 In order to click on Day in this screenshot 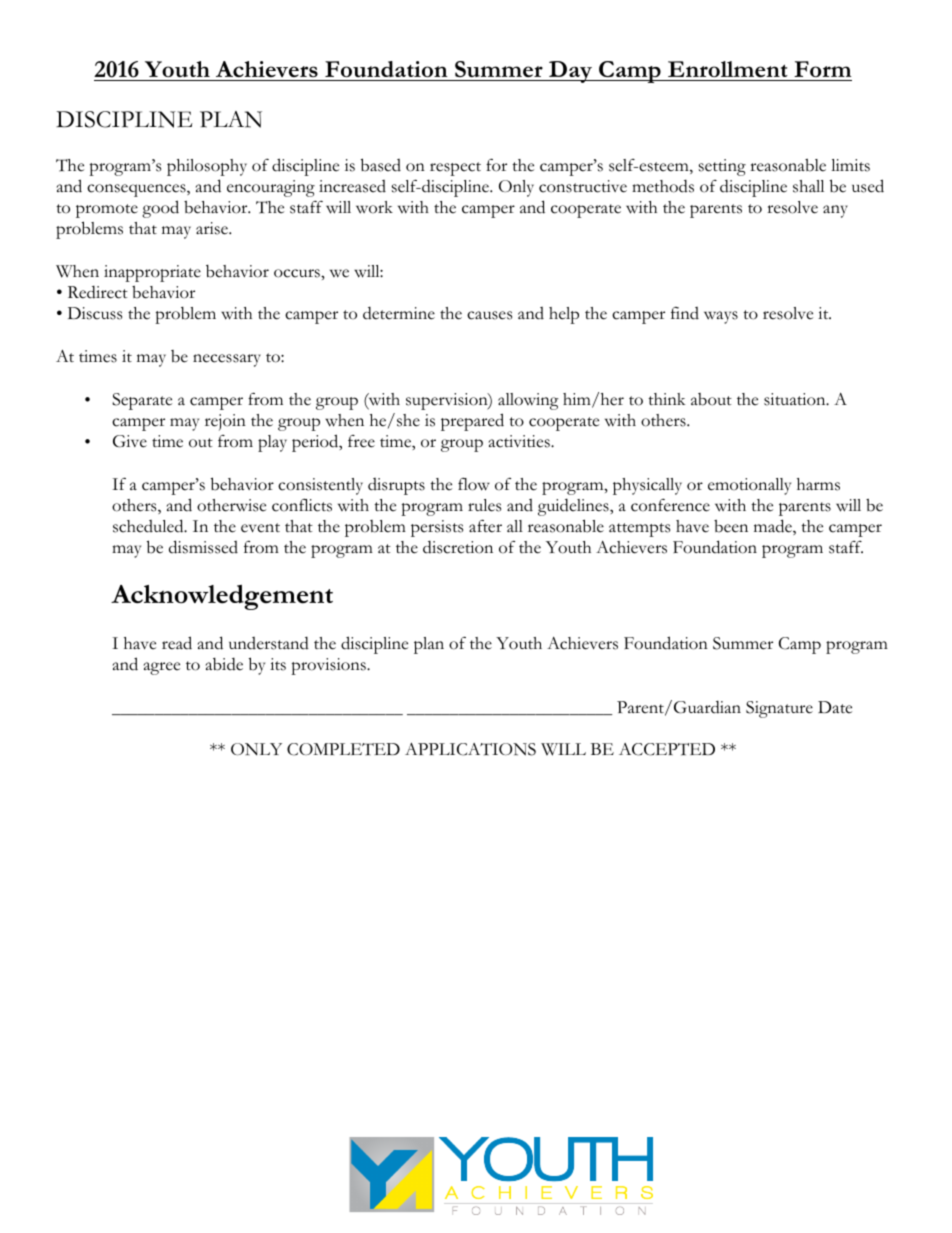, I will do `click(570, 72)`.
